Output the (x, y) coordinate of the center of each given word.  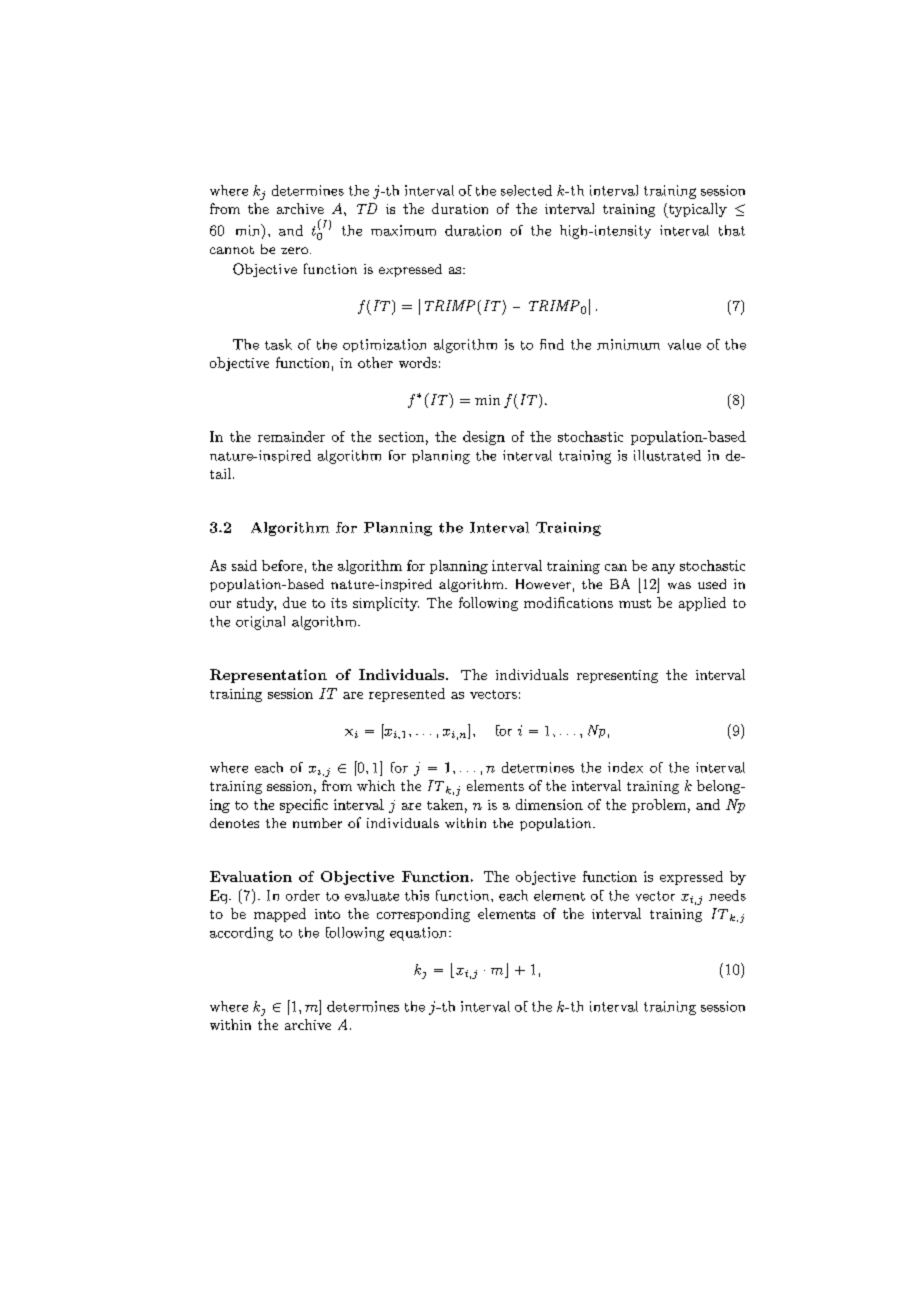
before (282, 565)
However (543, 584)
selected (526, 190)
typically (696, 210)
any (663, 569)
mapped (280, 915)
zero (294, 250)
